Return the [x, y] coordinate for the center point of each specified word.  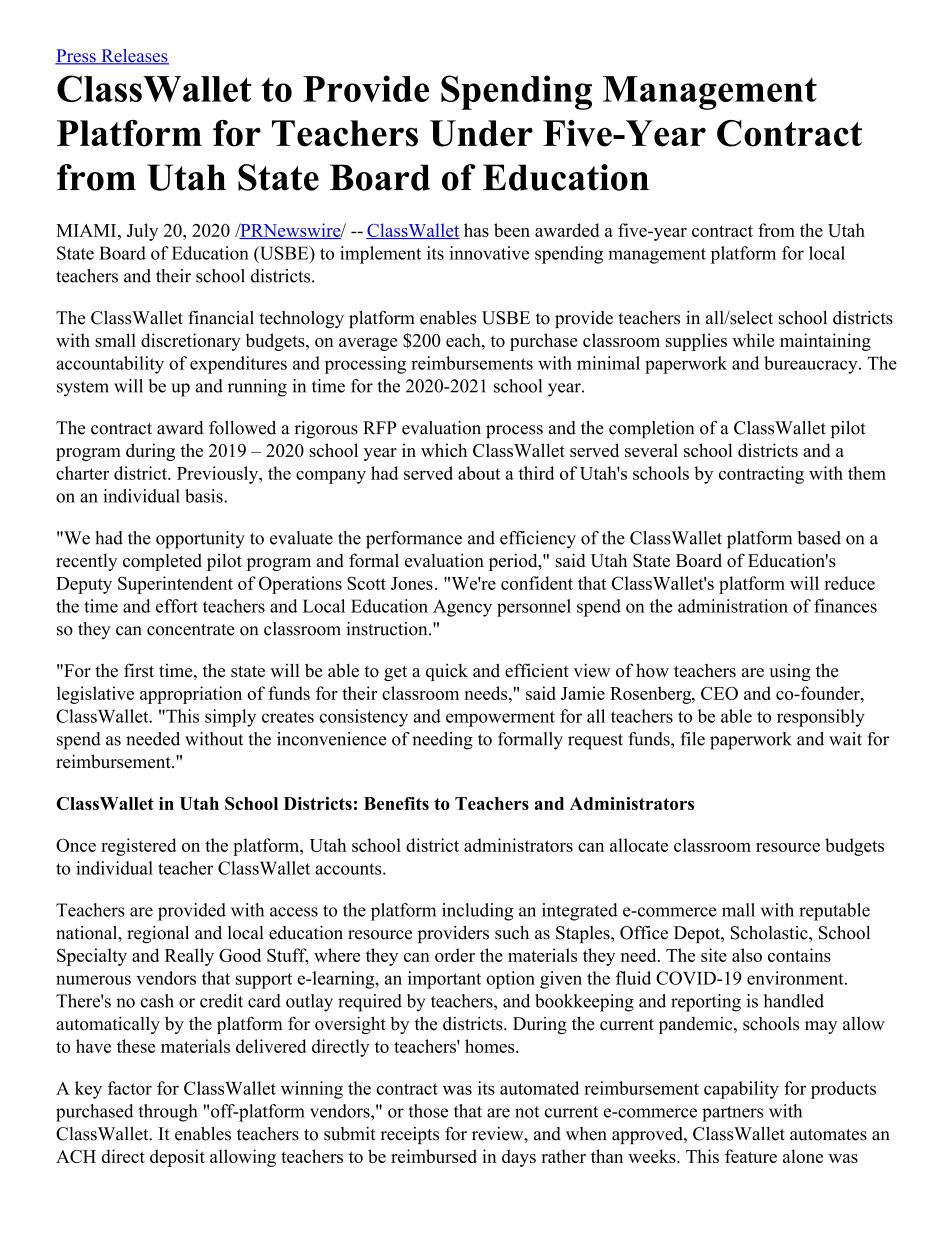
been [512, 230]
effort [177, 606]
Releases [134, 57]
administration [733, 606]
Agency [462, 608]
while [753, 340]
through [168, 1113]
